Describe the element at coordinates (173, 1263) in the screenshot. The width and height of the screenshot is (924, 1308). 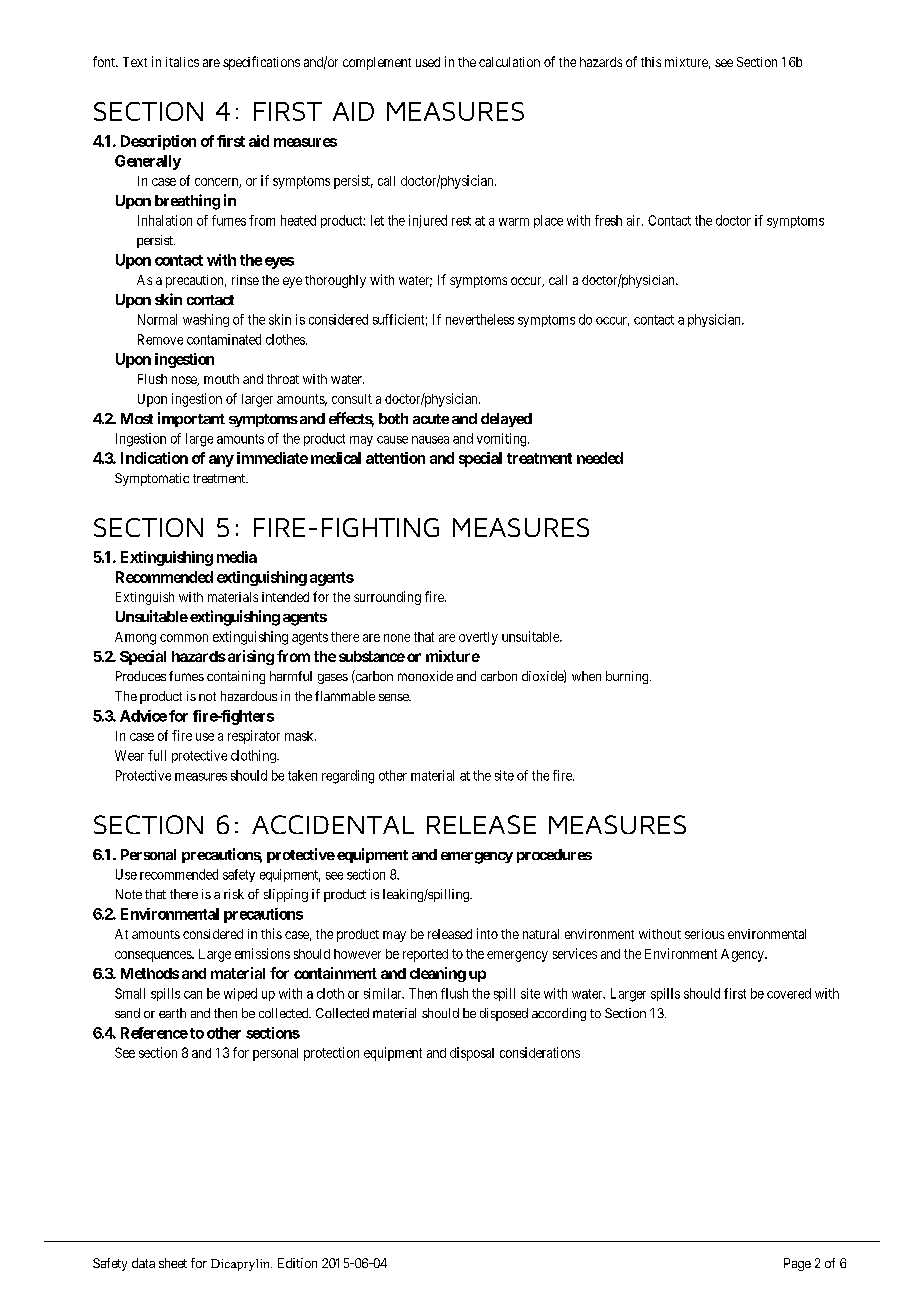
I see `sheet` at that location.
